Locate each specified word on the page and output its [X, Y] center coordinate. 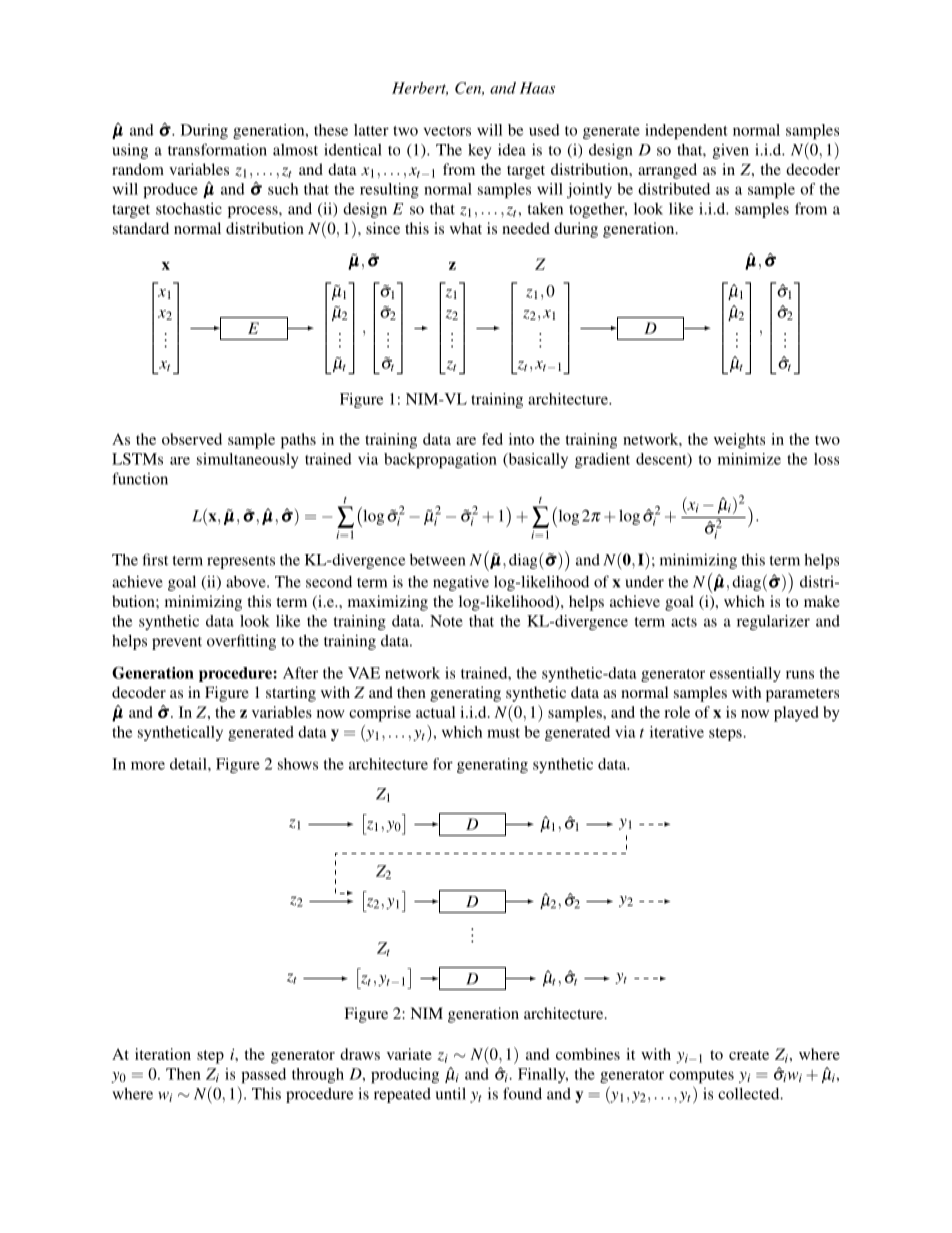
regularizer [773, 622]
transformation [217, 149]
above [247, 582]
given [731, 151]
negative [461, 583]
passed [263, 1075]
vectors [447, 131]
